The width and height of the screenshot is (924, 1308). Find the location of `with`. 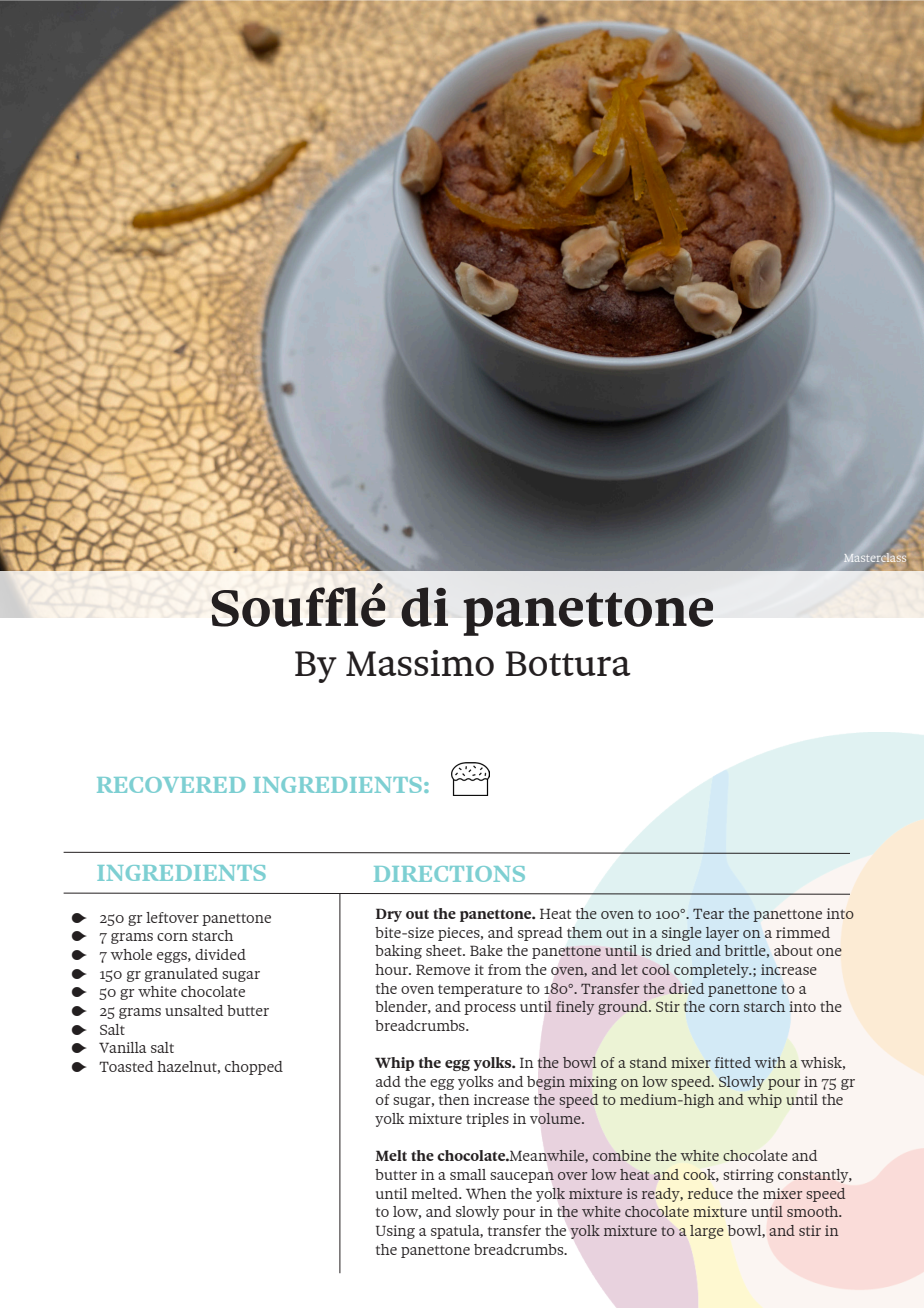

with is located at coordinates (770, 1062).
